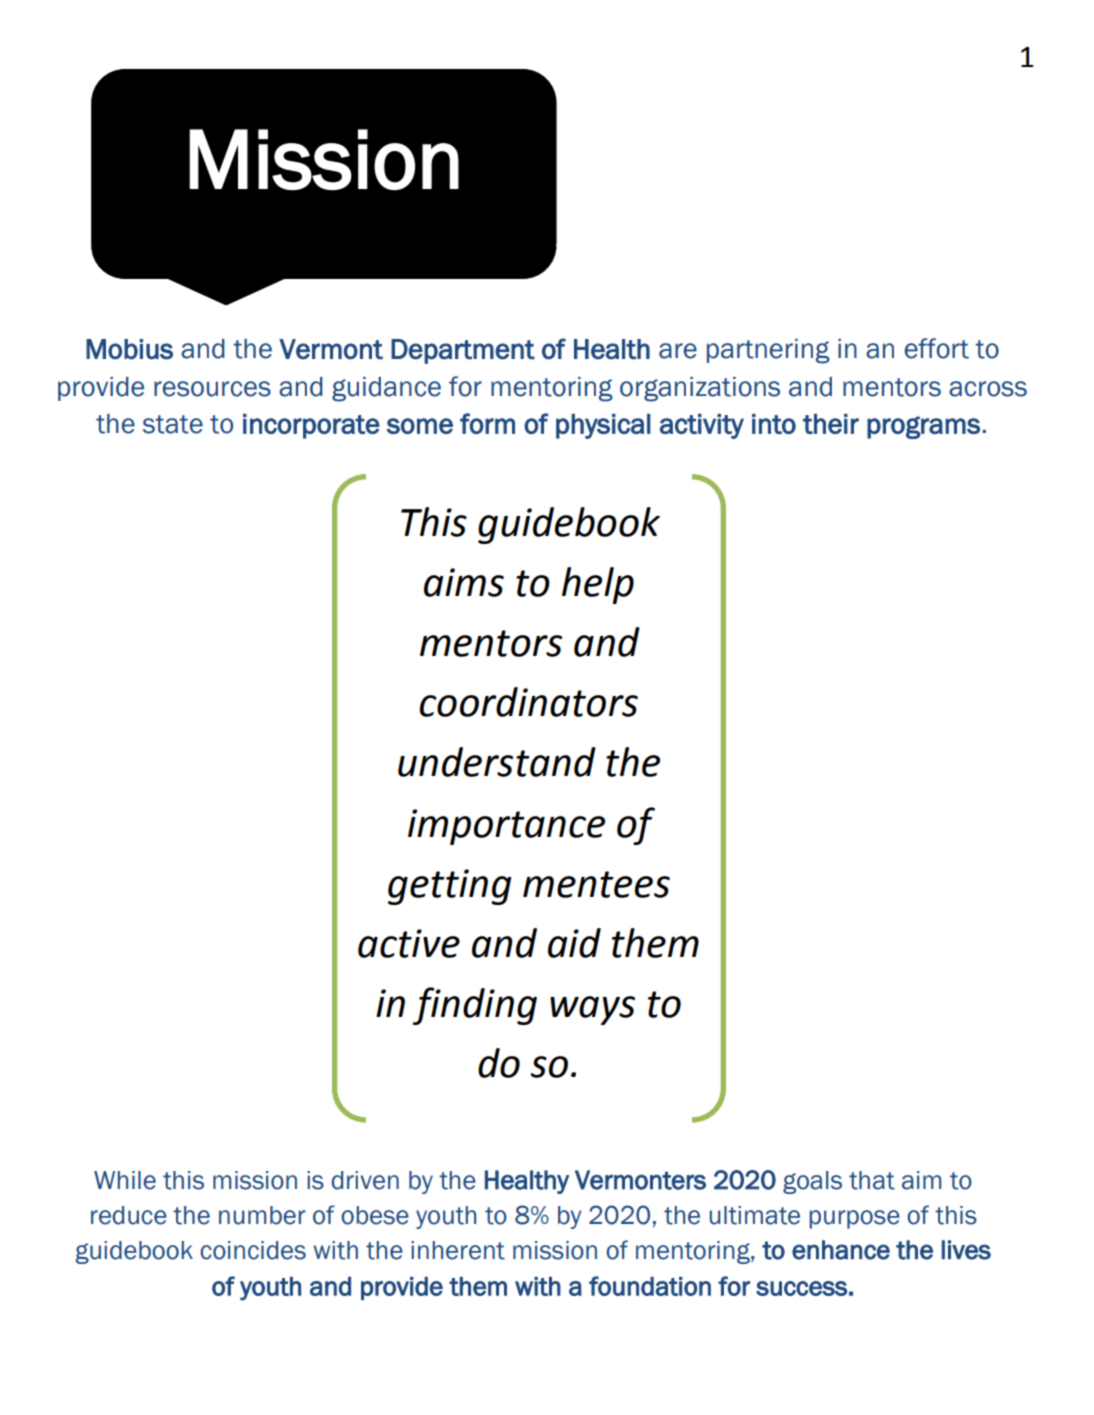  Describe the element at coordinates (529, 702) in the screenshot. I see `coordinators` at that location.
